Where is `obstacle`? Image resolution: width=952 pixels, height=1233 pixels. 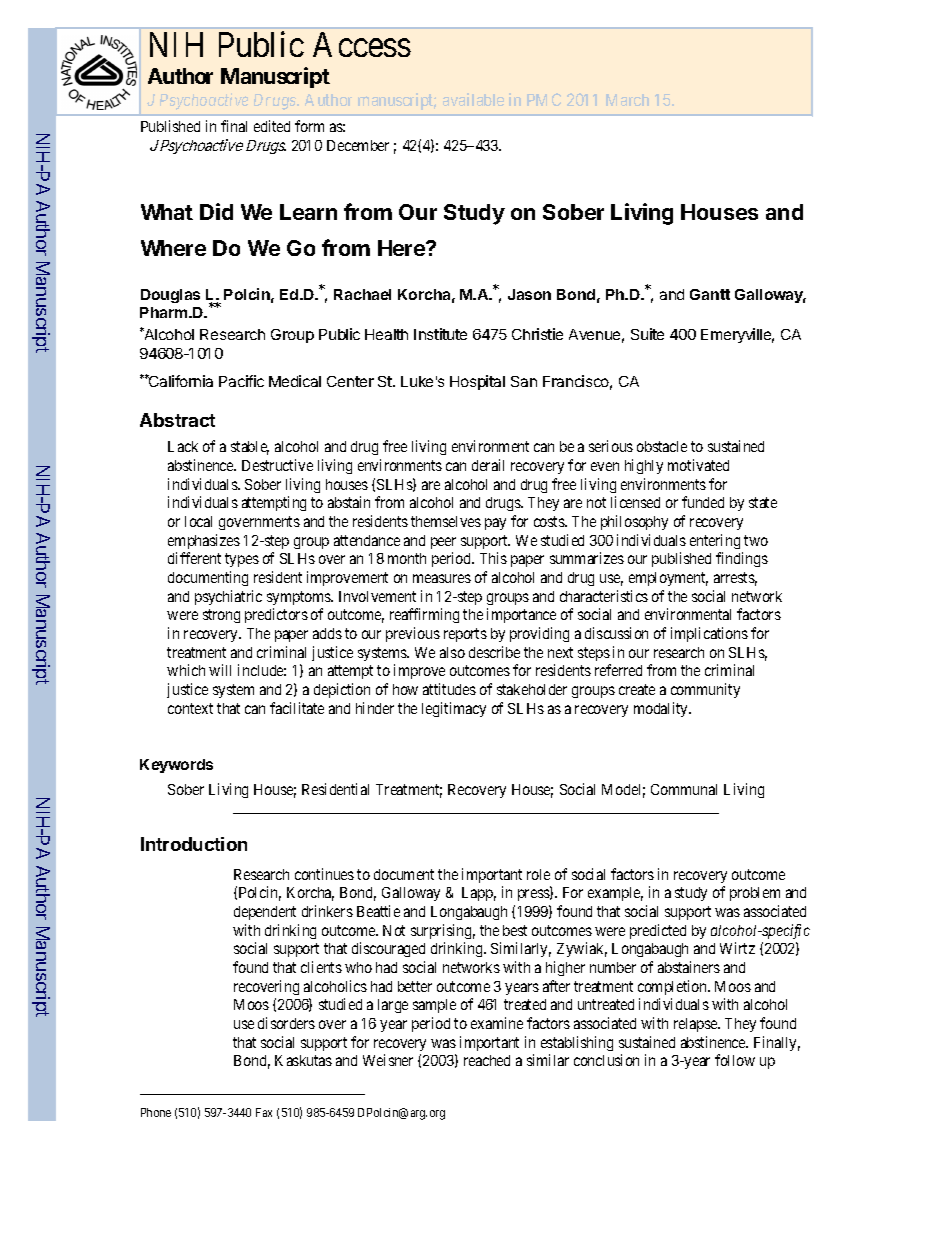
obstacle is located at coordinates (662, 446).
